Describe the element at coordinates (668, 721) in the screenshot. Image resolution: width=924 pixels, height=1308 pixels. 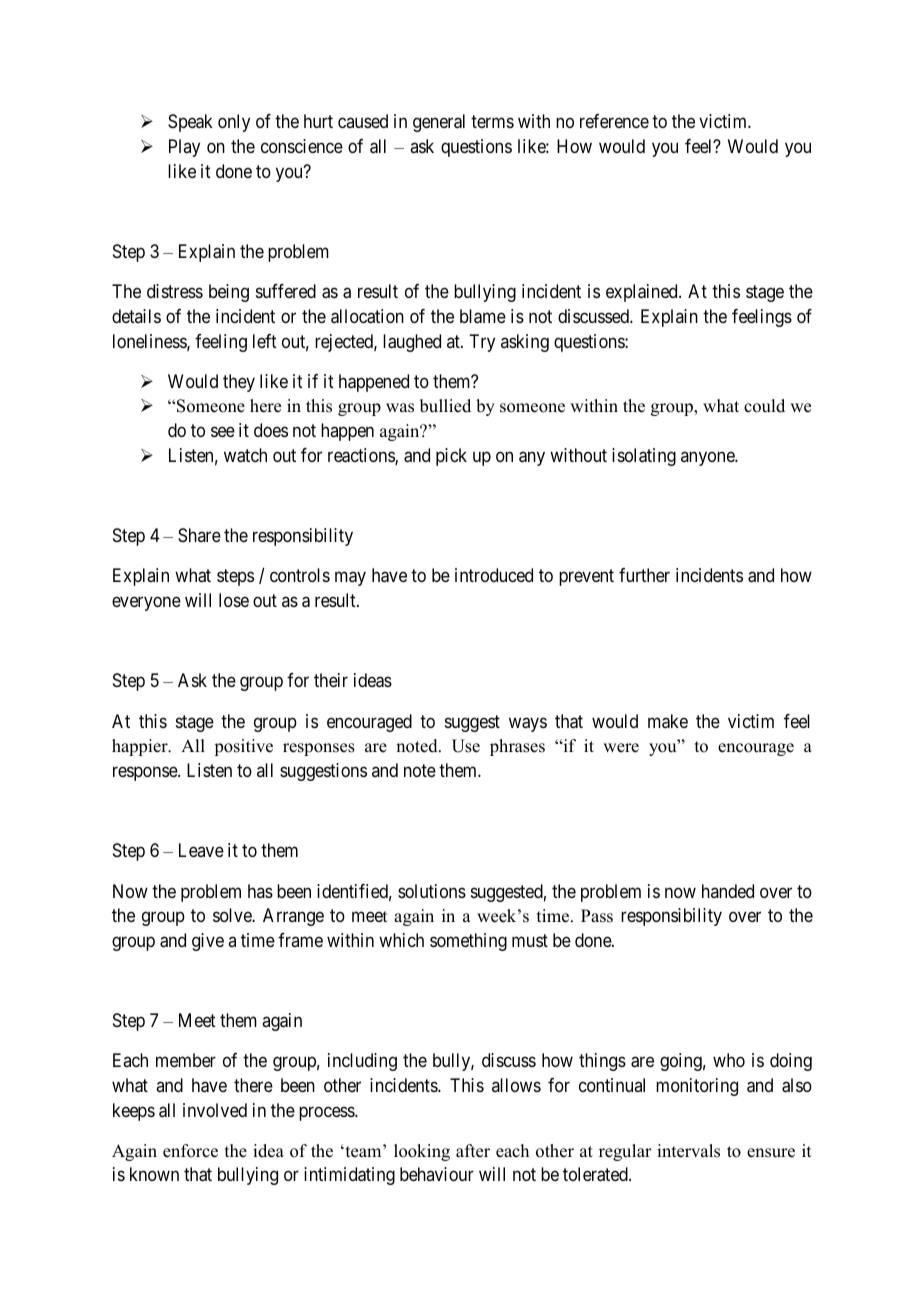
I see `make` at that location.
